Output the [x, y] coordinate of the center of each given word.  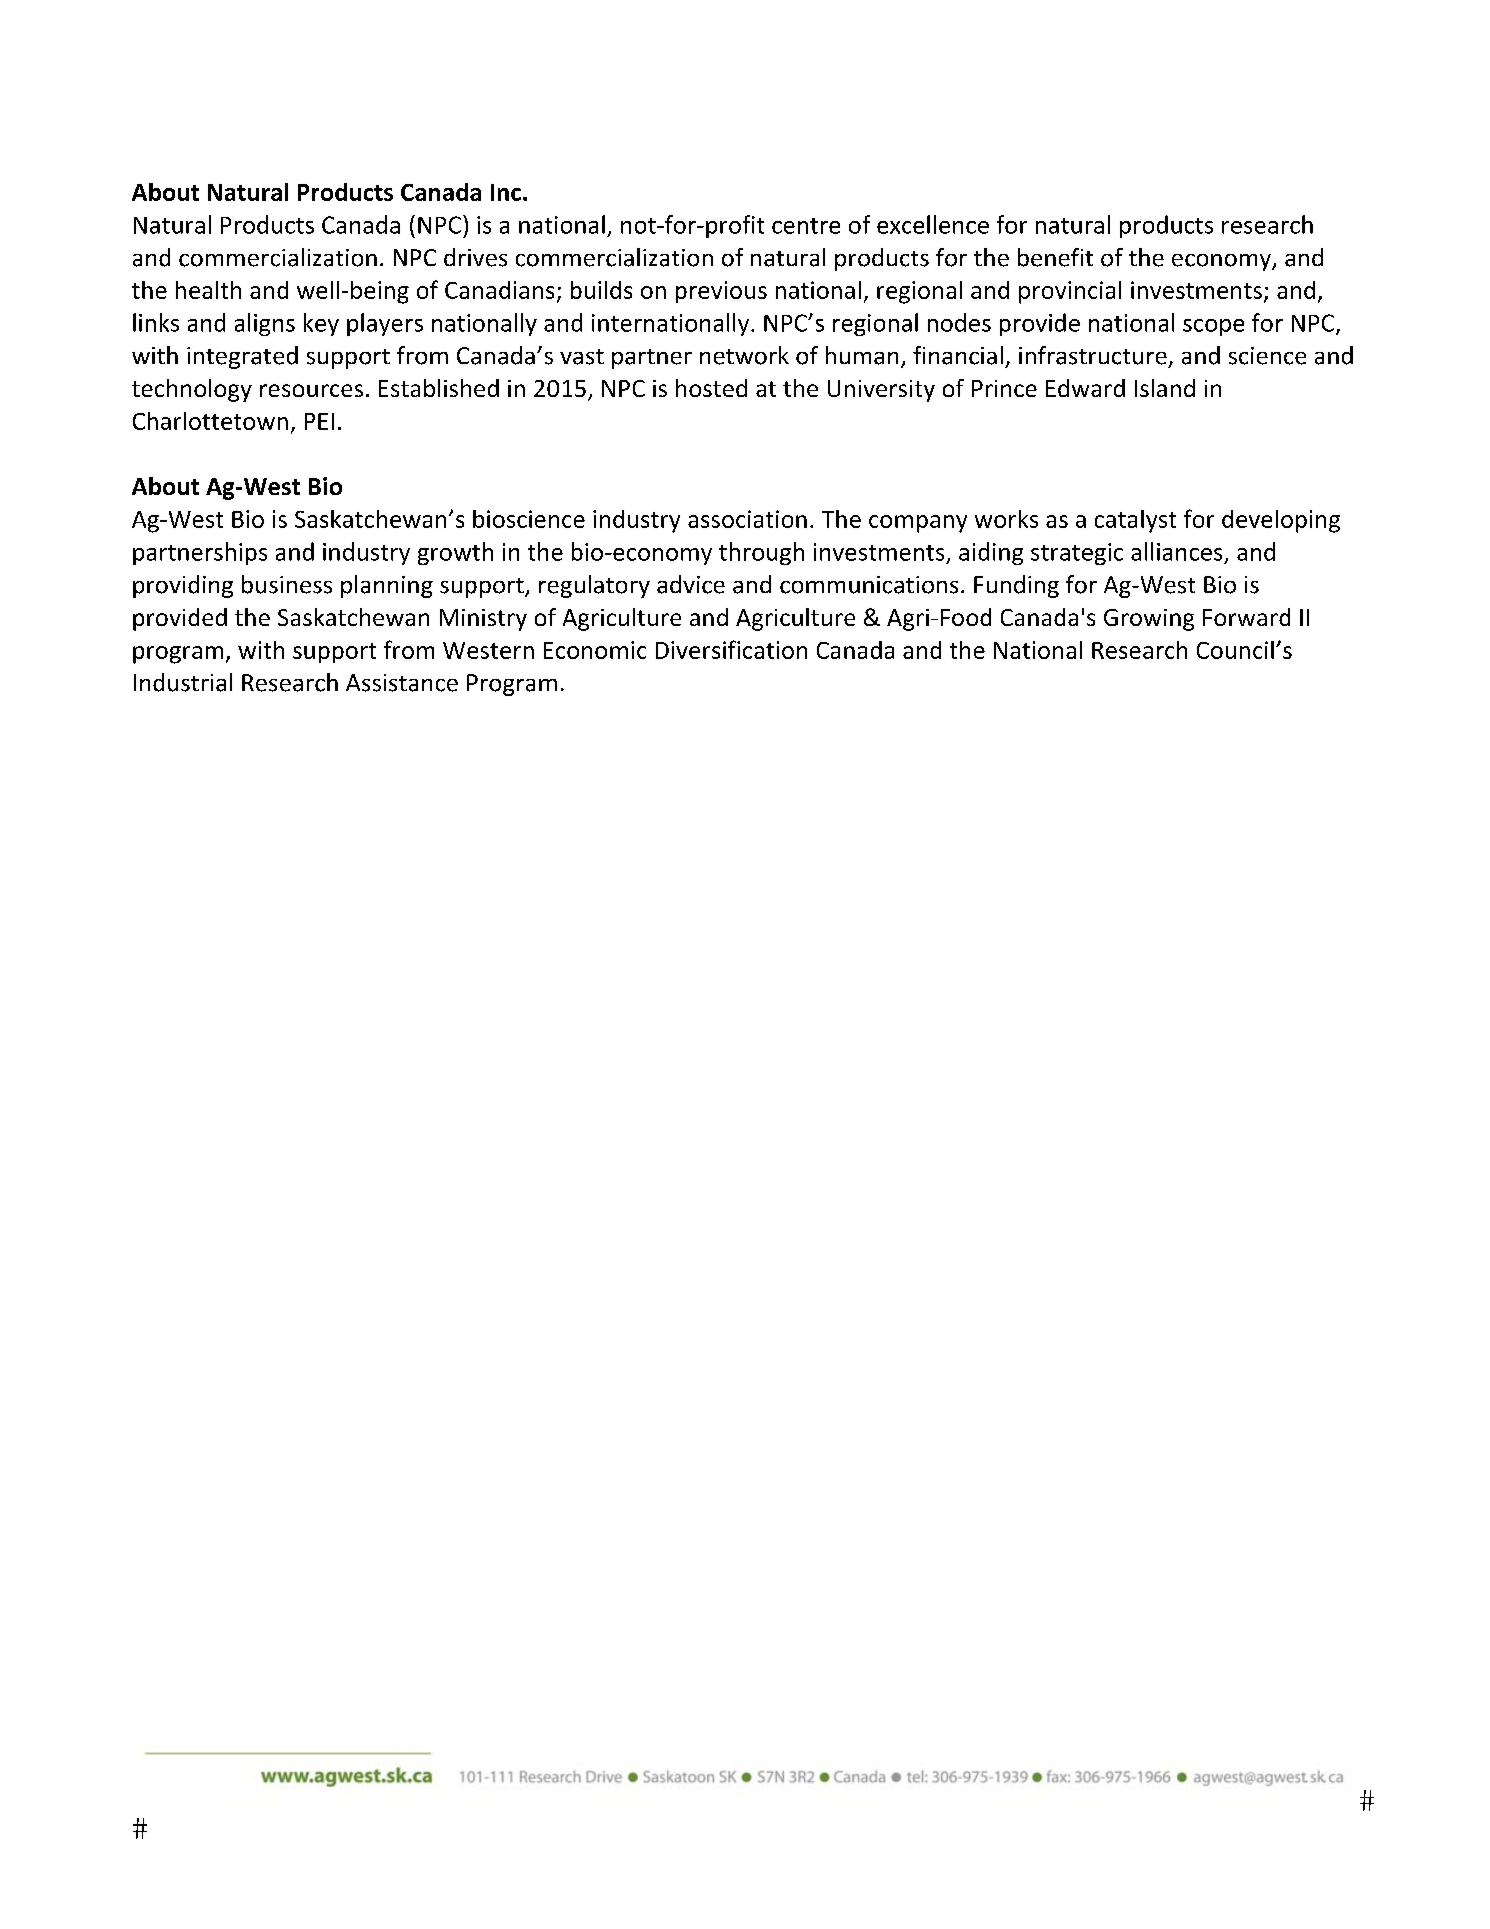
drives [475, 257]
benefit [1055, 257]
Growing [1149, 620]
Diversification [731, 649]
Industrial [183, 682]
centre [806, 226]
